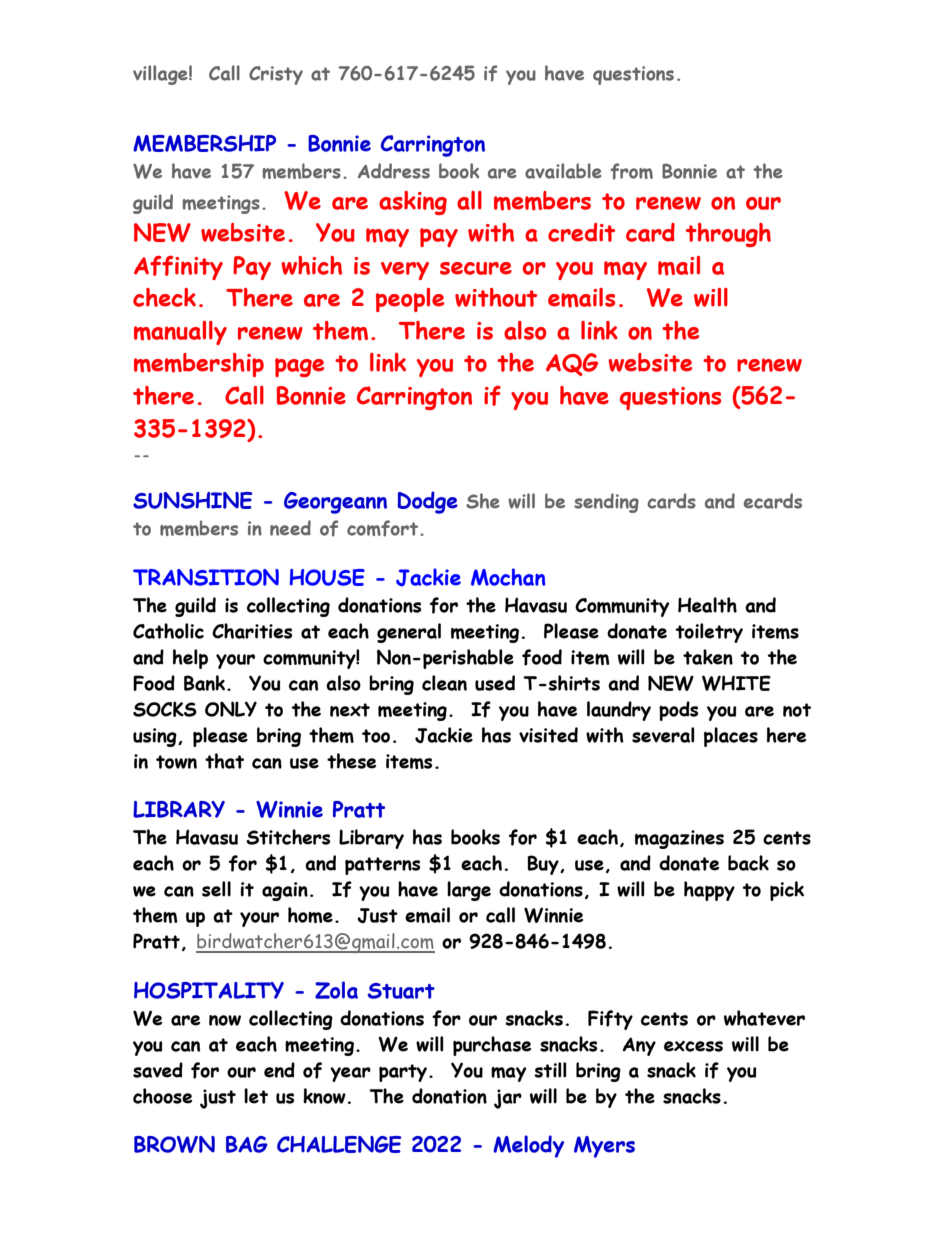  Describe the element at coordinates (728, 235) in the screenshot. I see `through` at that location.
